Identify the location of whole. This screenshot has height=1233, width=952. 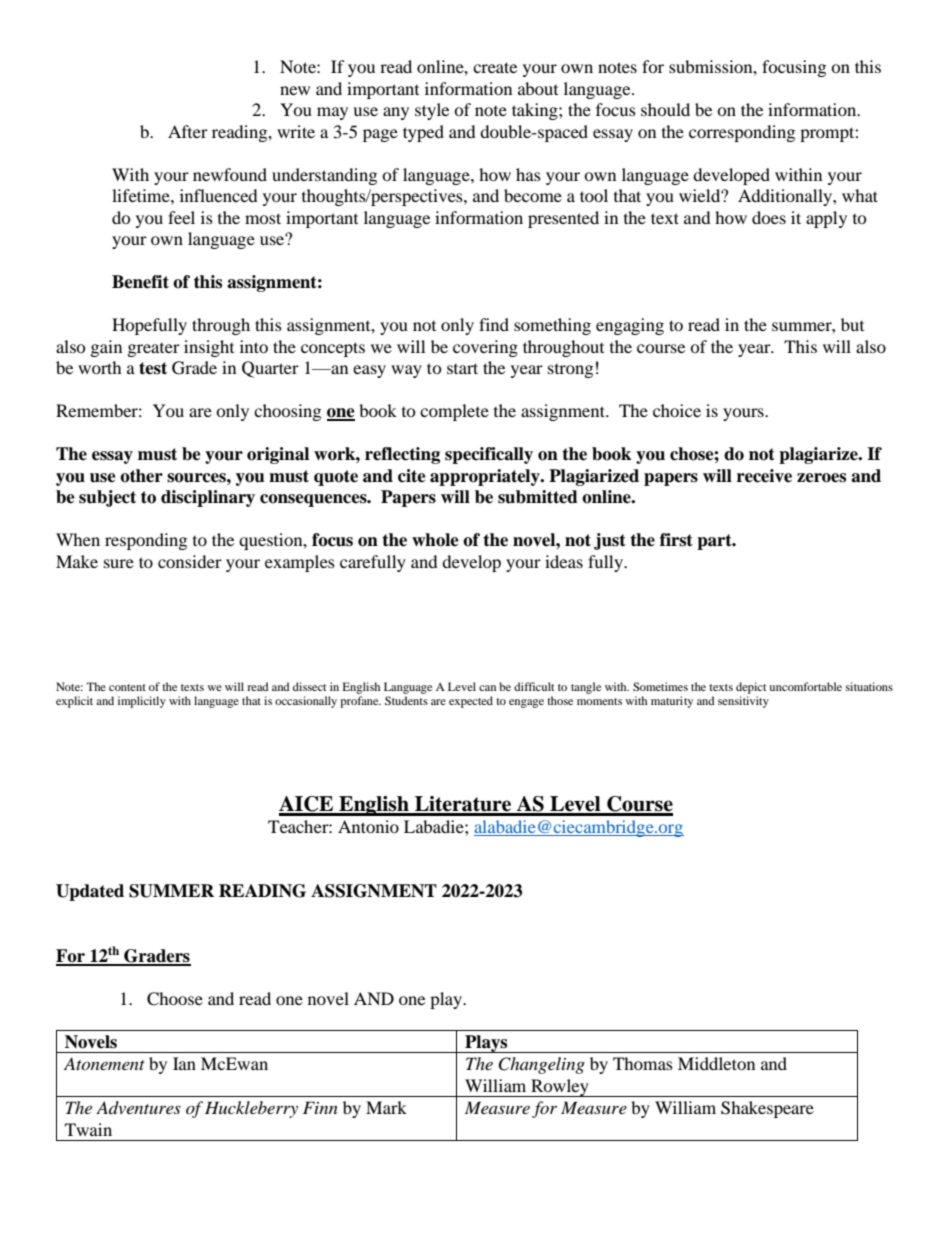
(435, 540).
